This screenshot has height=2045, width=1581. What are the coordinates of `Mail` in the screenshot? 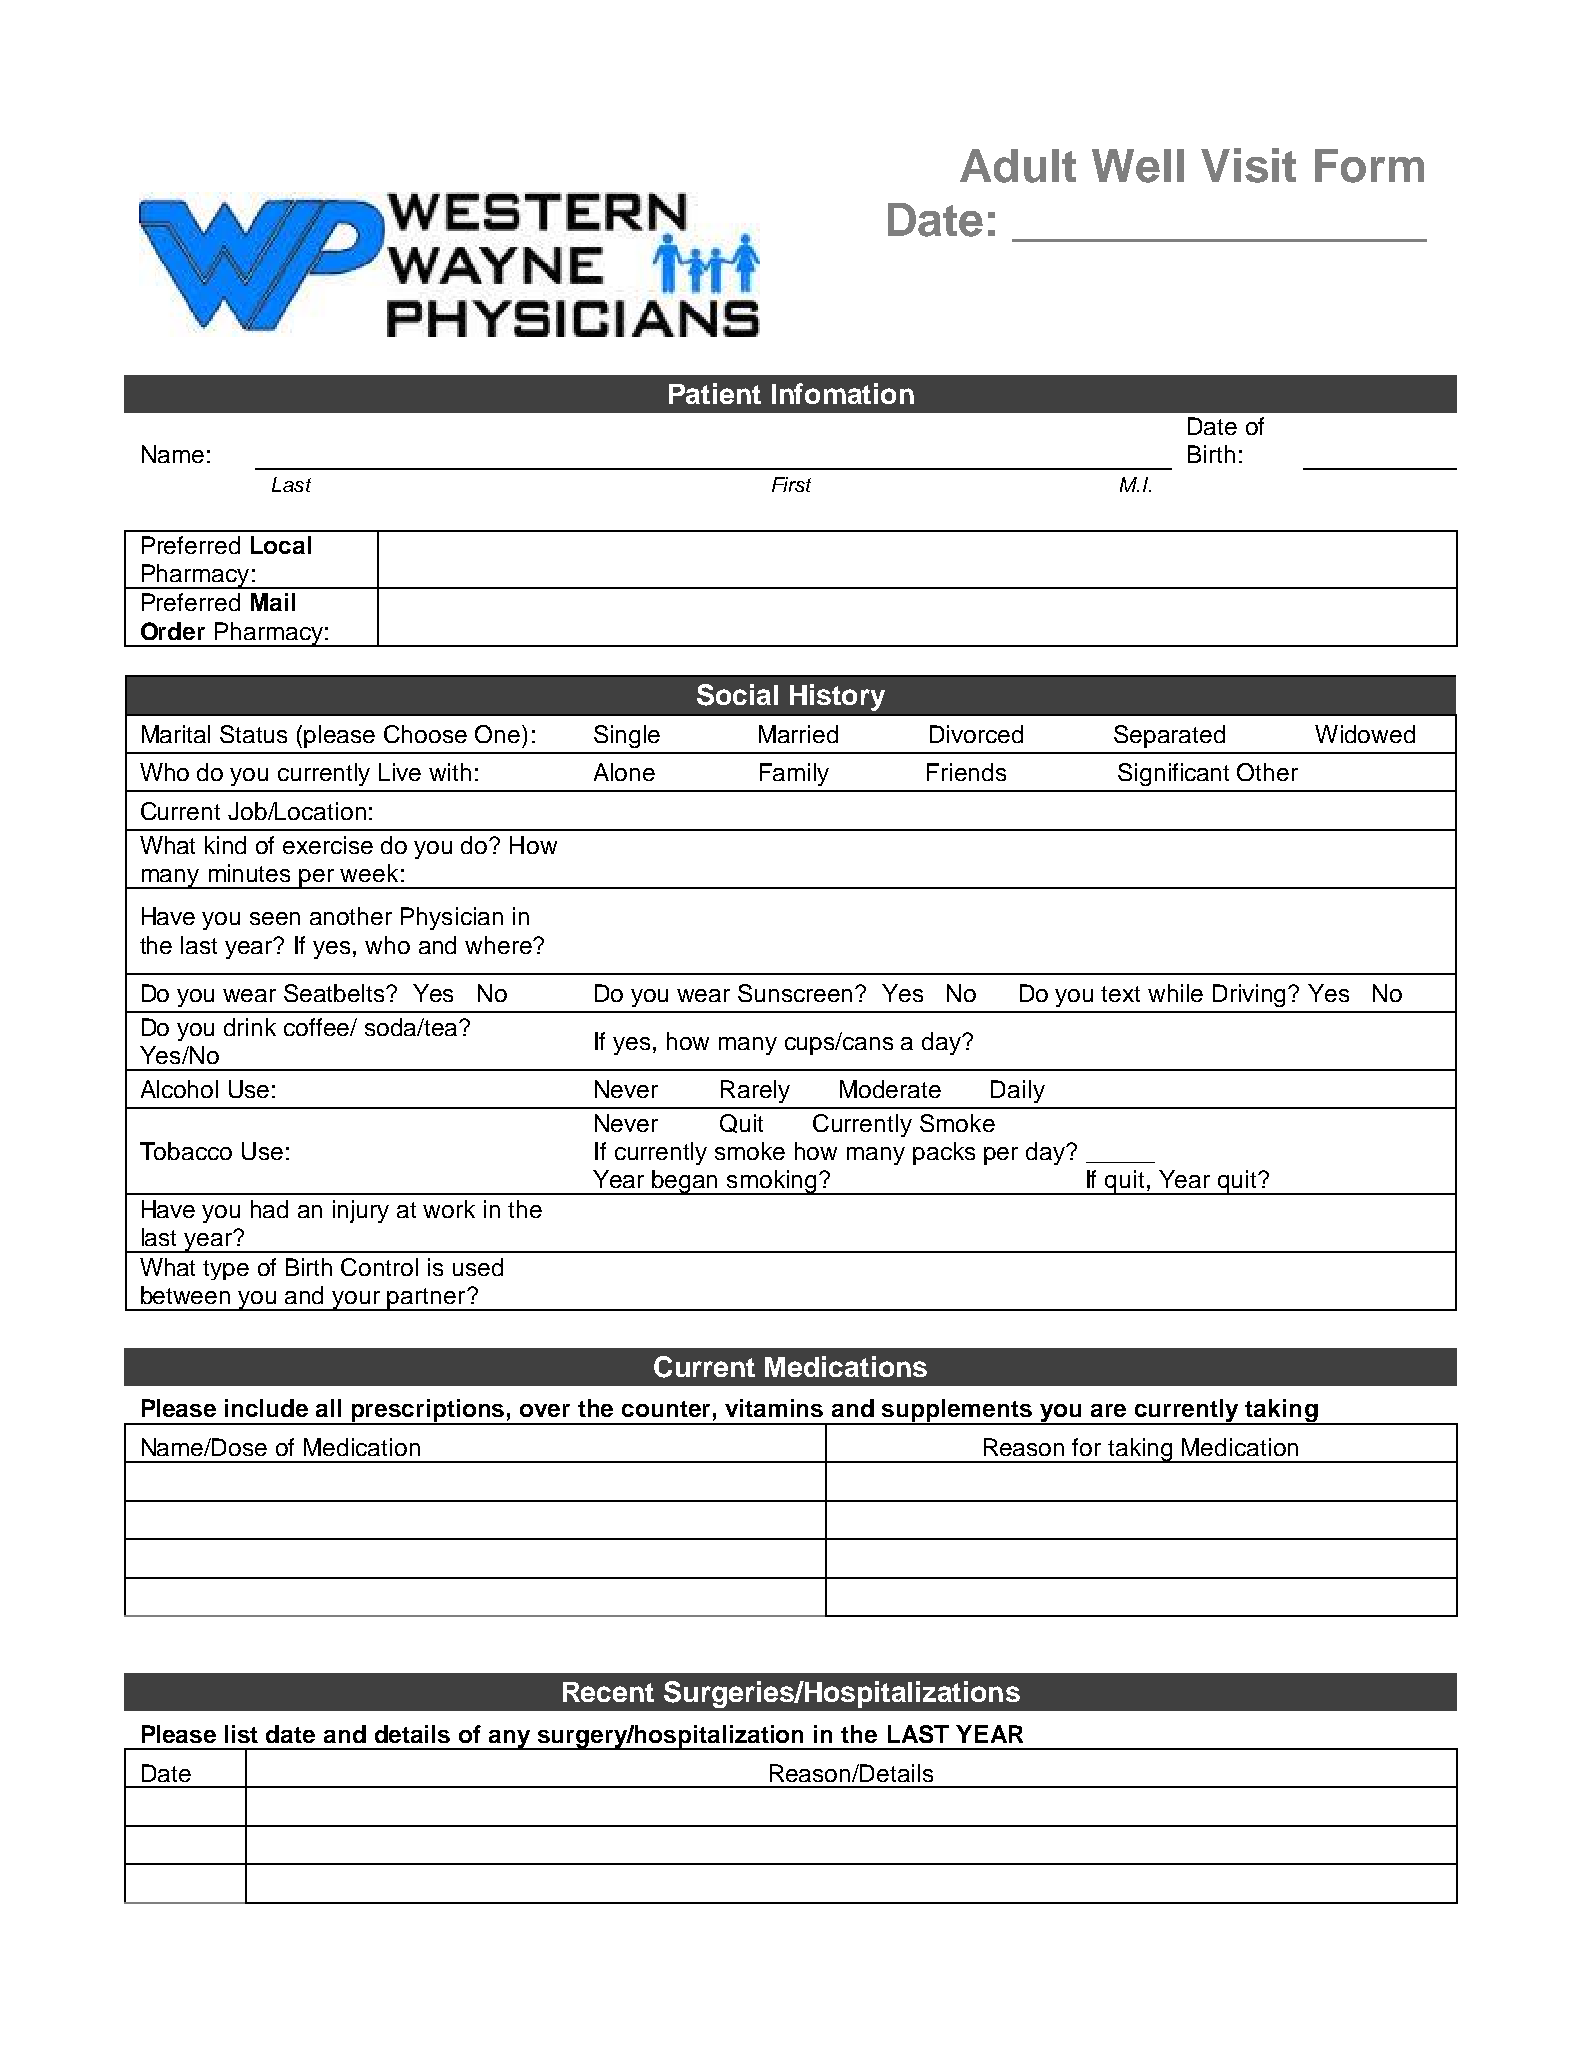 It's located at (273, 602).
